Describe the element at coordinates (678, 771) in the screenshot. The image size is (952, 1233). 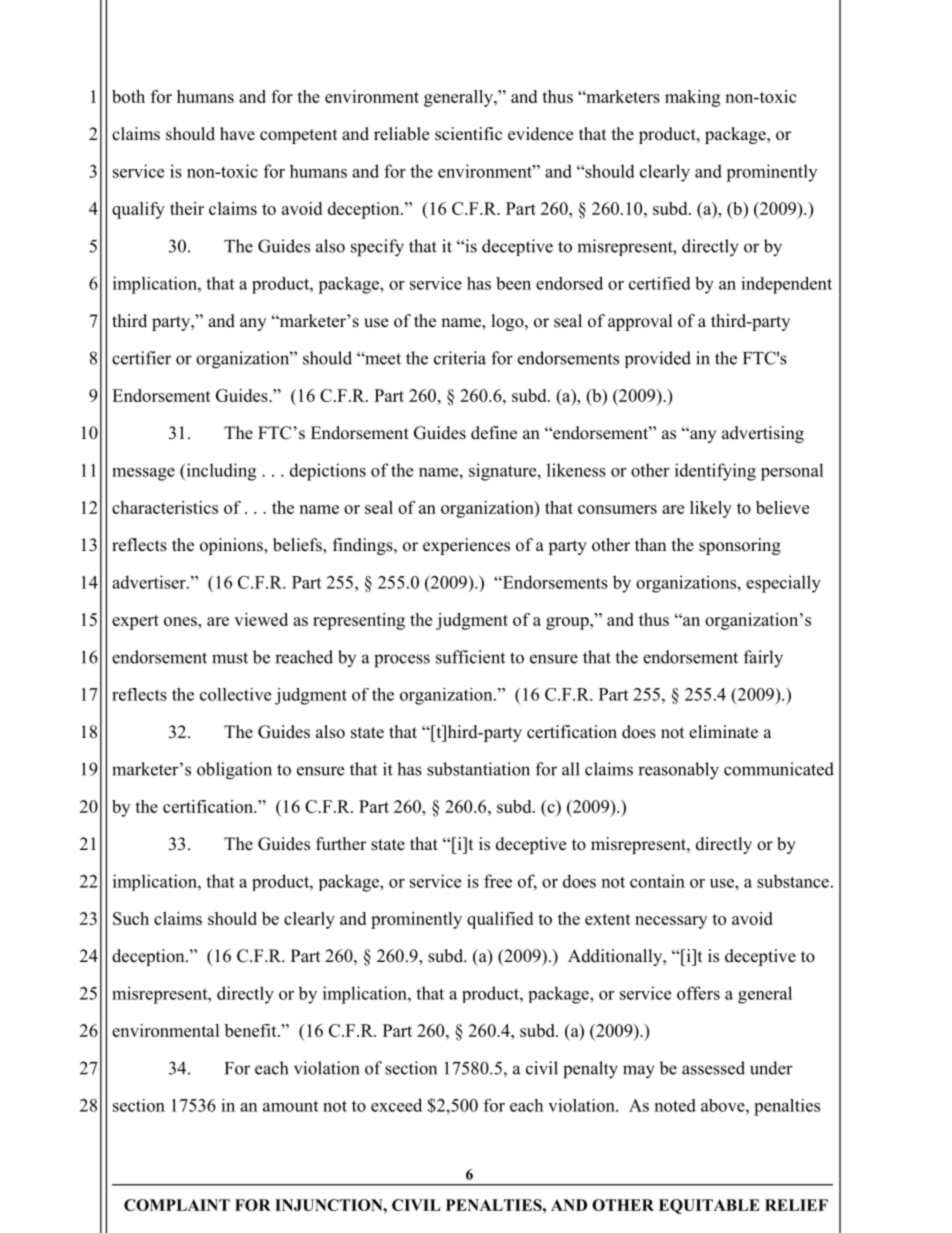
I see `reasonably` at that location.
